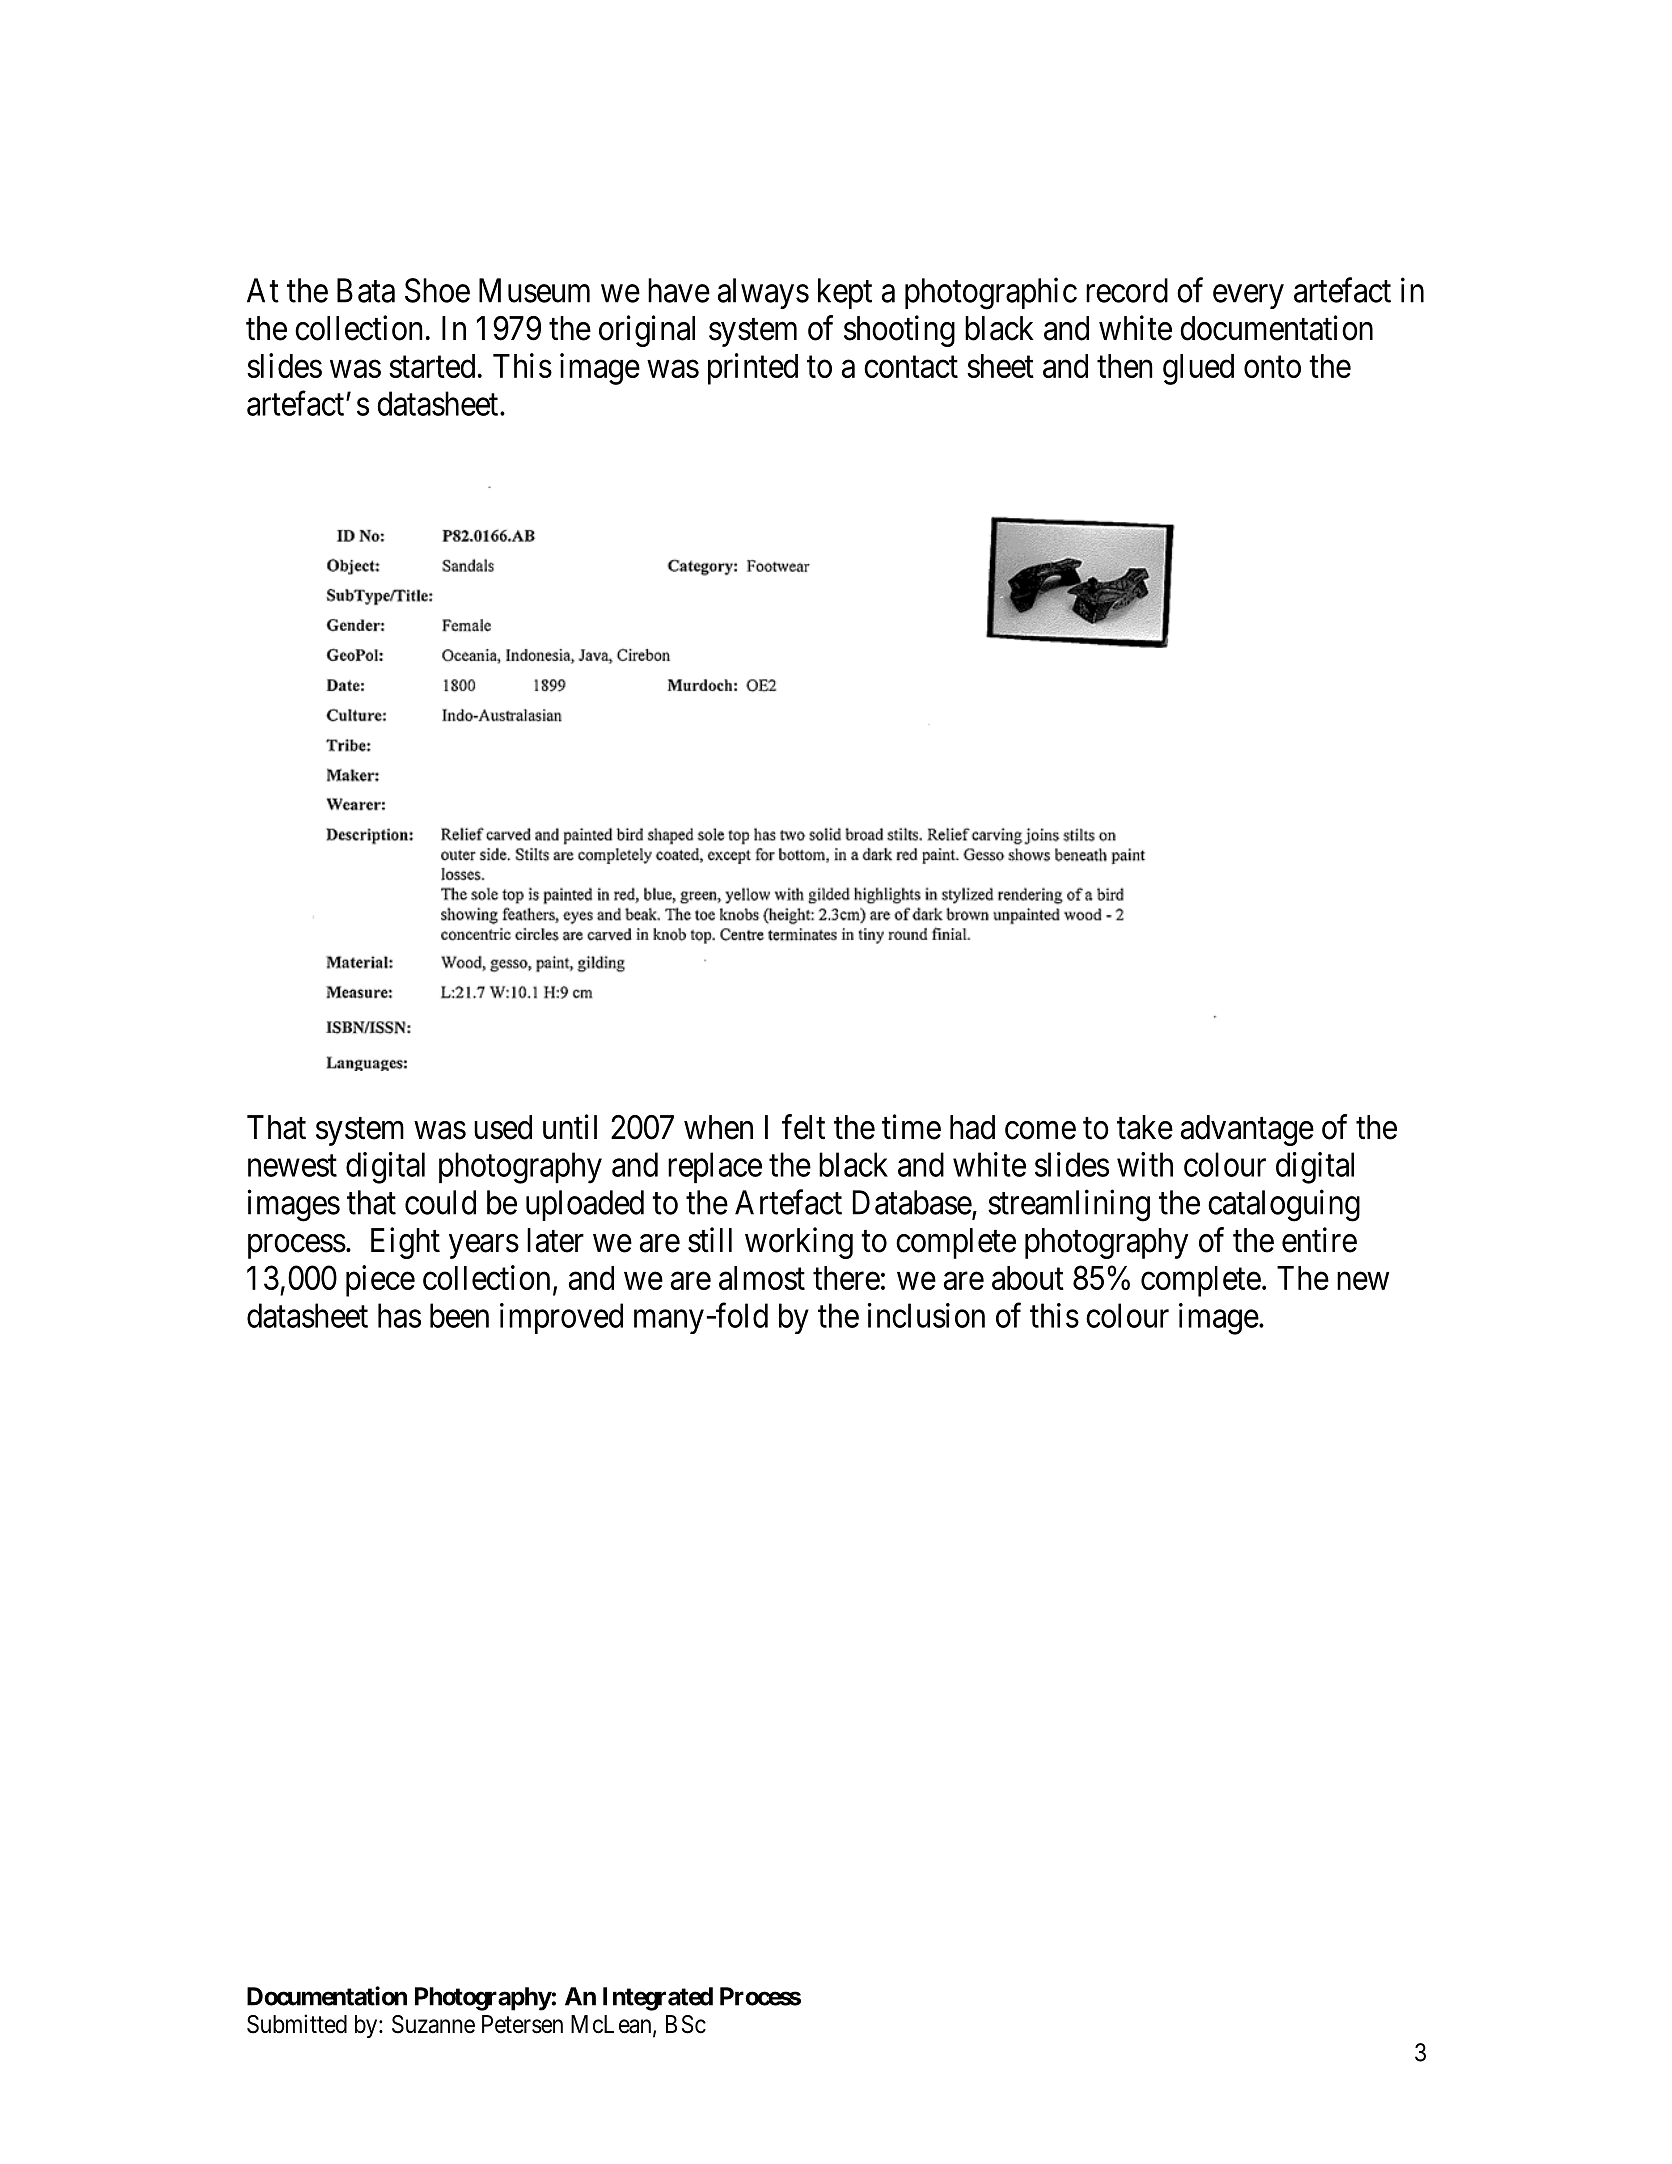 Image resolution: width=1672 pixels, height=2164 pixels. I want to click on Suzanne, so click(433, 2024).
